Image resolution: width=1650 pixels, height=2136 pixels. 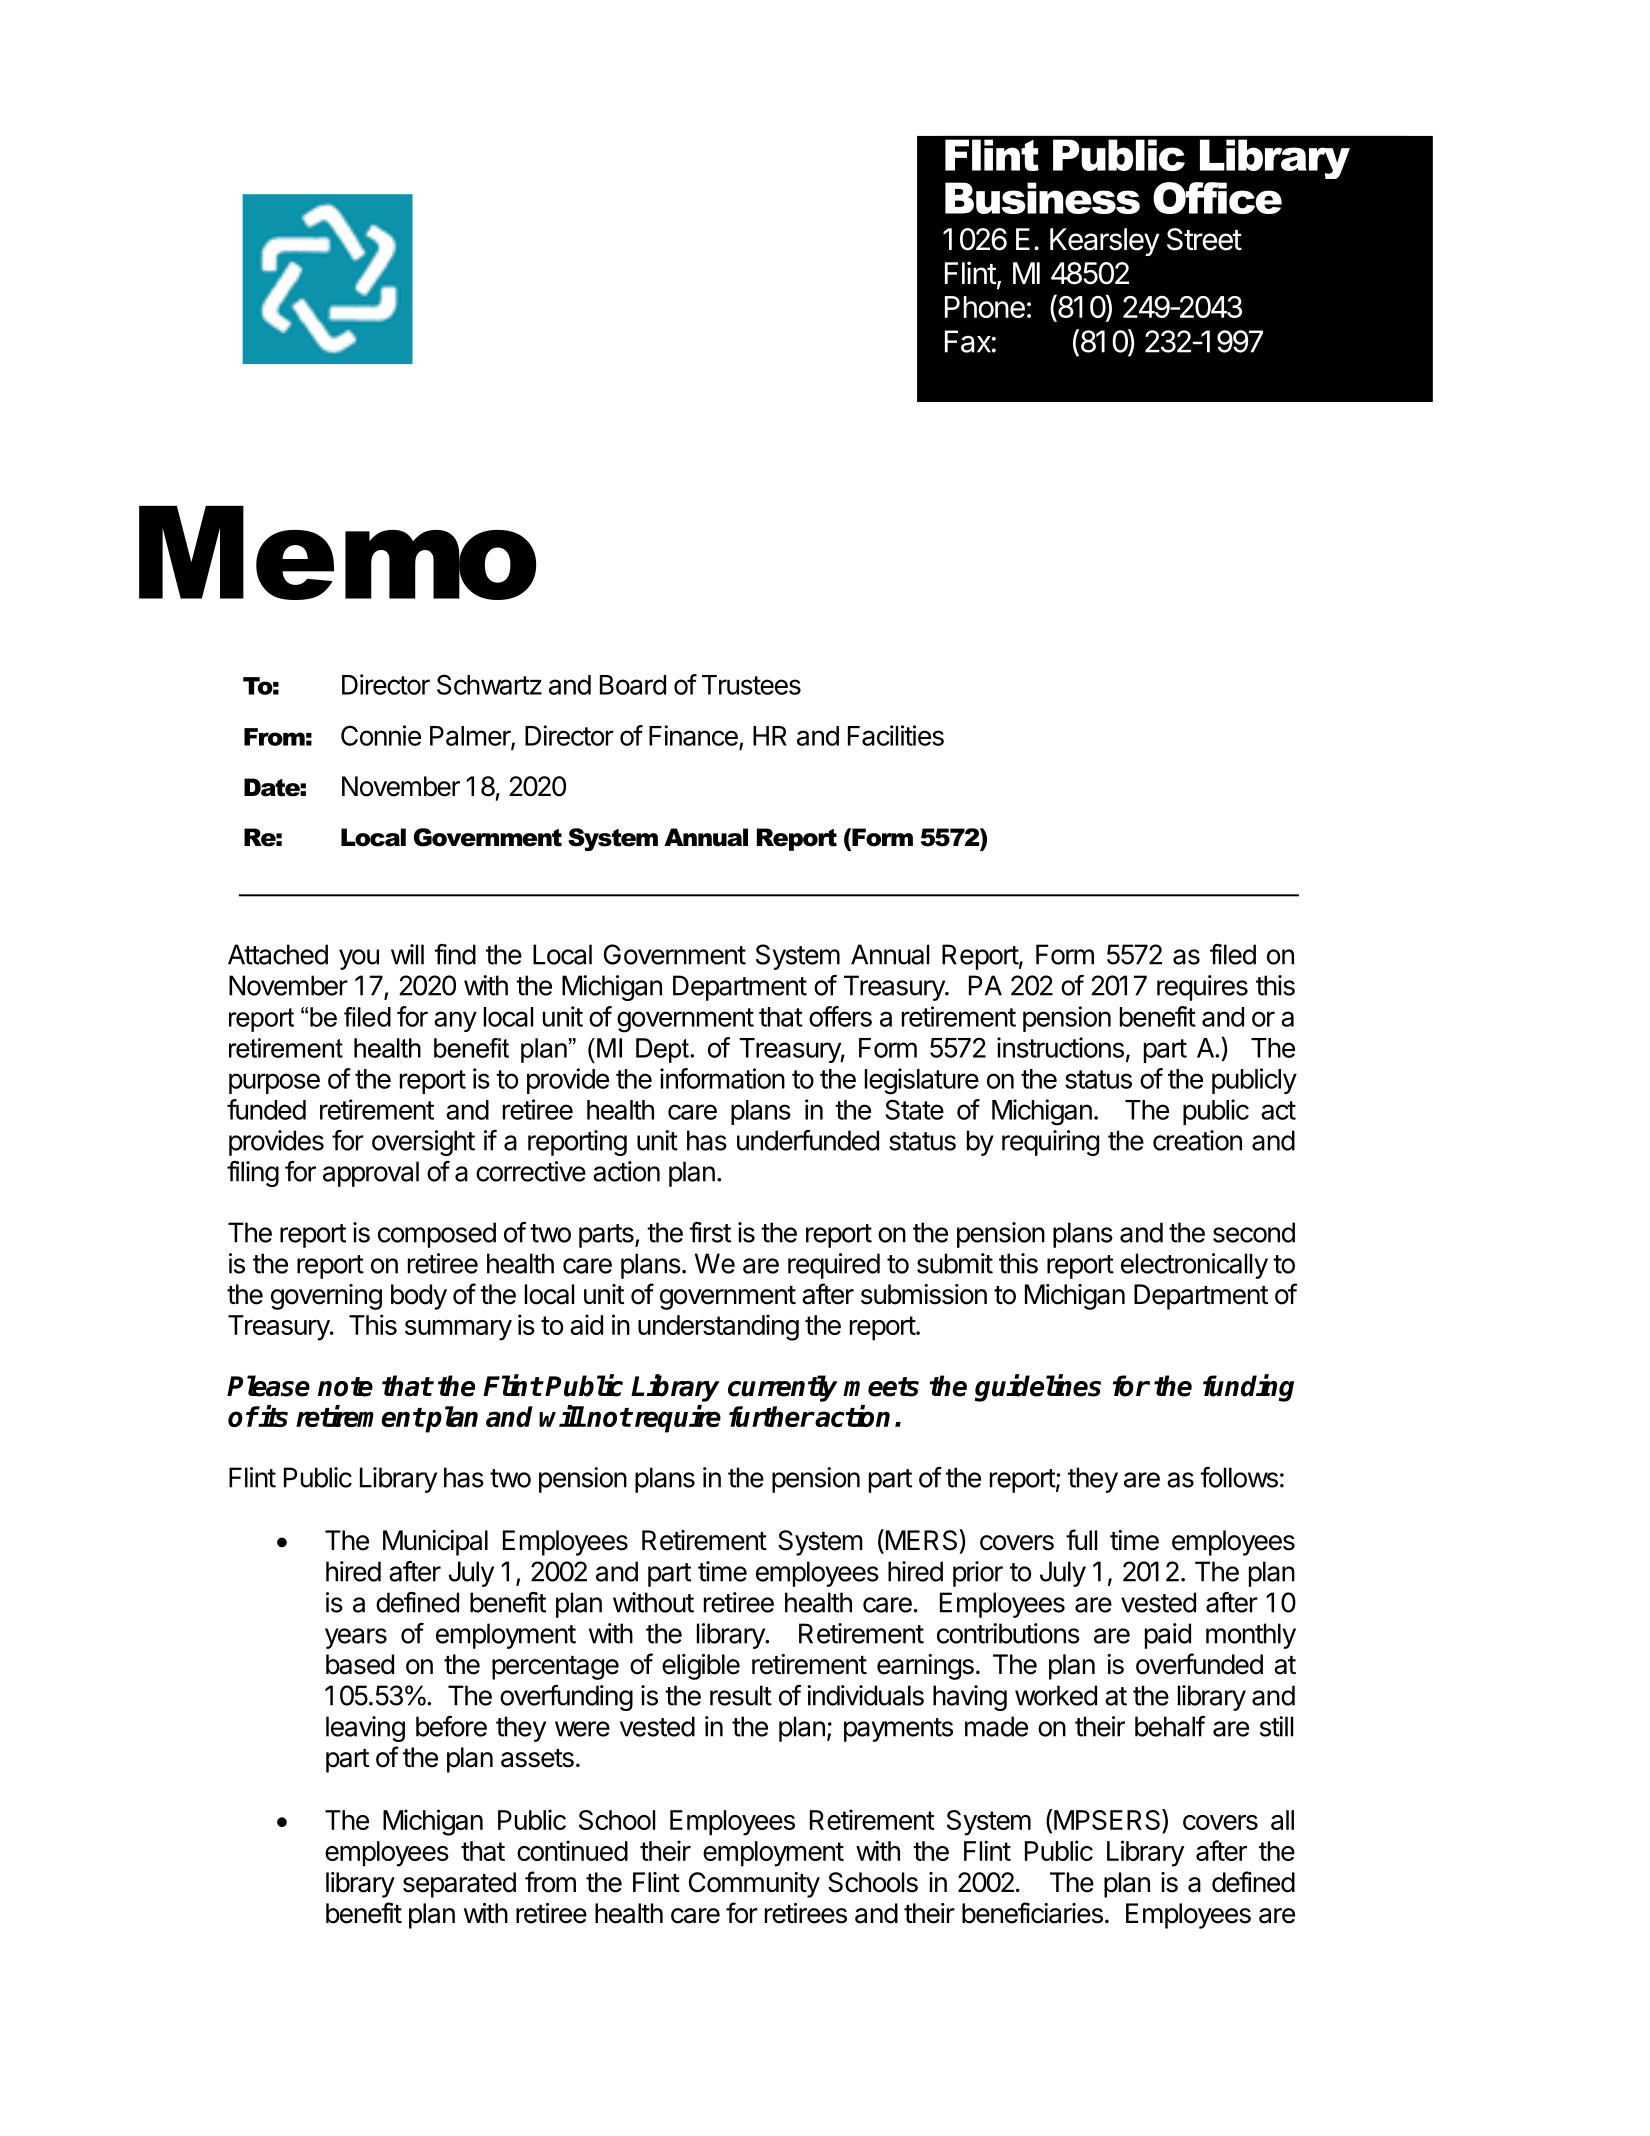 What do you see at coordinates (459, 1885) in the screenshot?
I see `separated` at bounding box center [459, 1885].
